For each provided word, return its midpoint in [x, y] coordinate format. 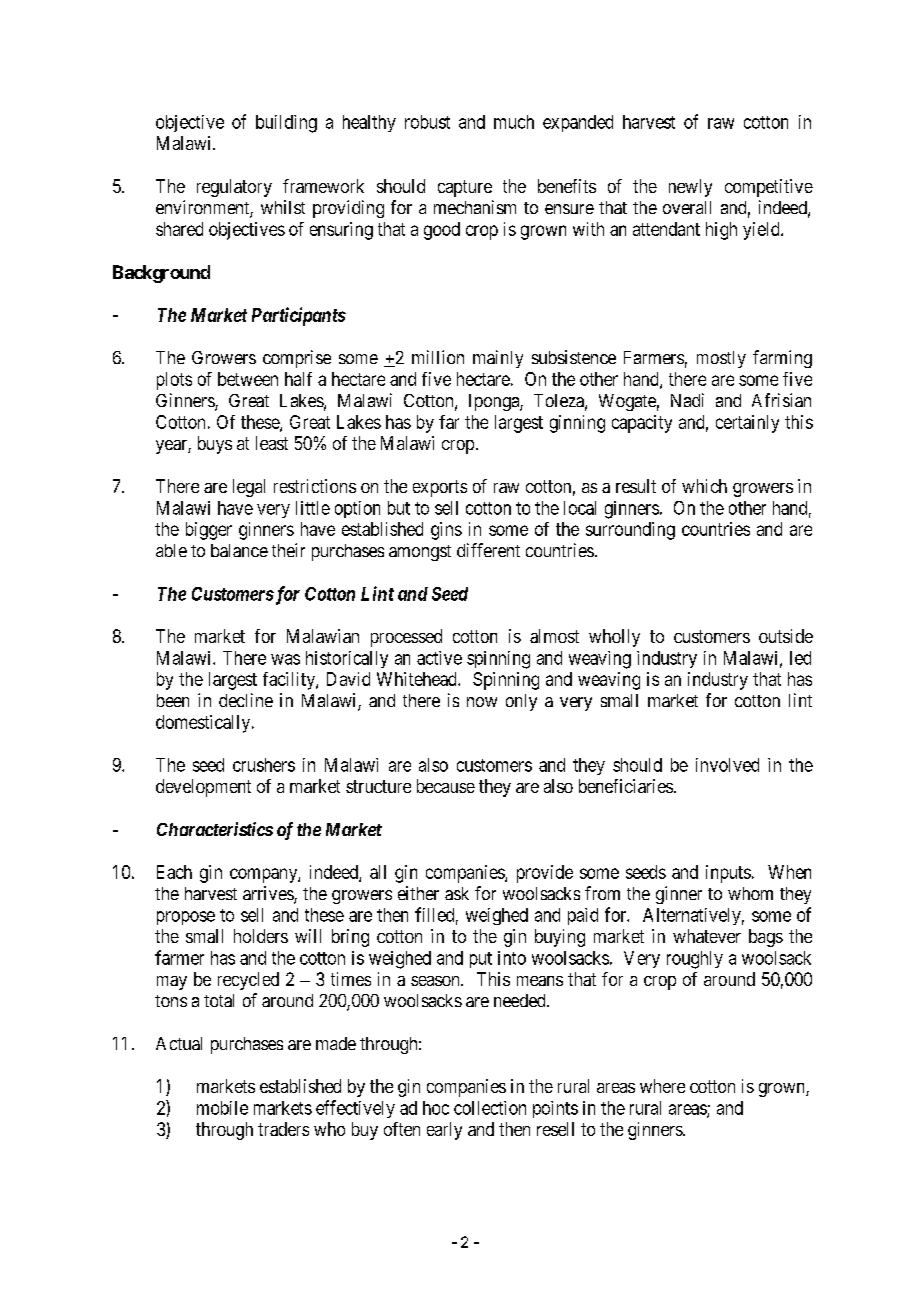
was [285, 659]
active [439, 658]
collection [490, 1108]
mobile [222, 1108]
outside [786, 636]
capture [465, 188]
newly [690, 188]
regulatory [234, 188]
